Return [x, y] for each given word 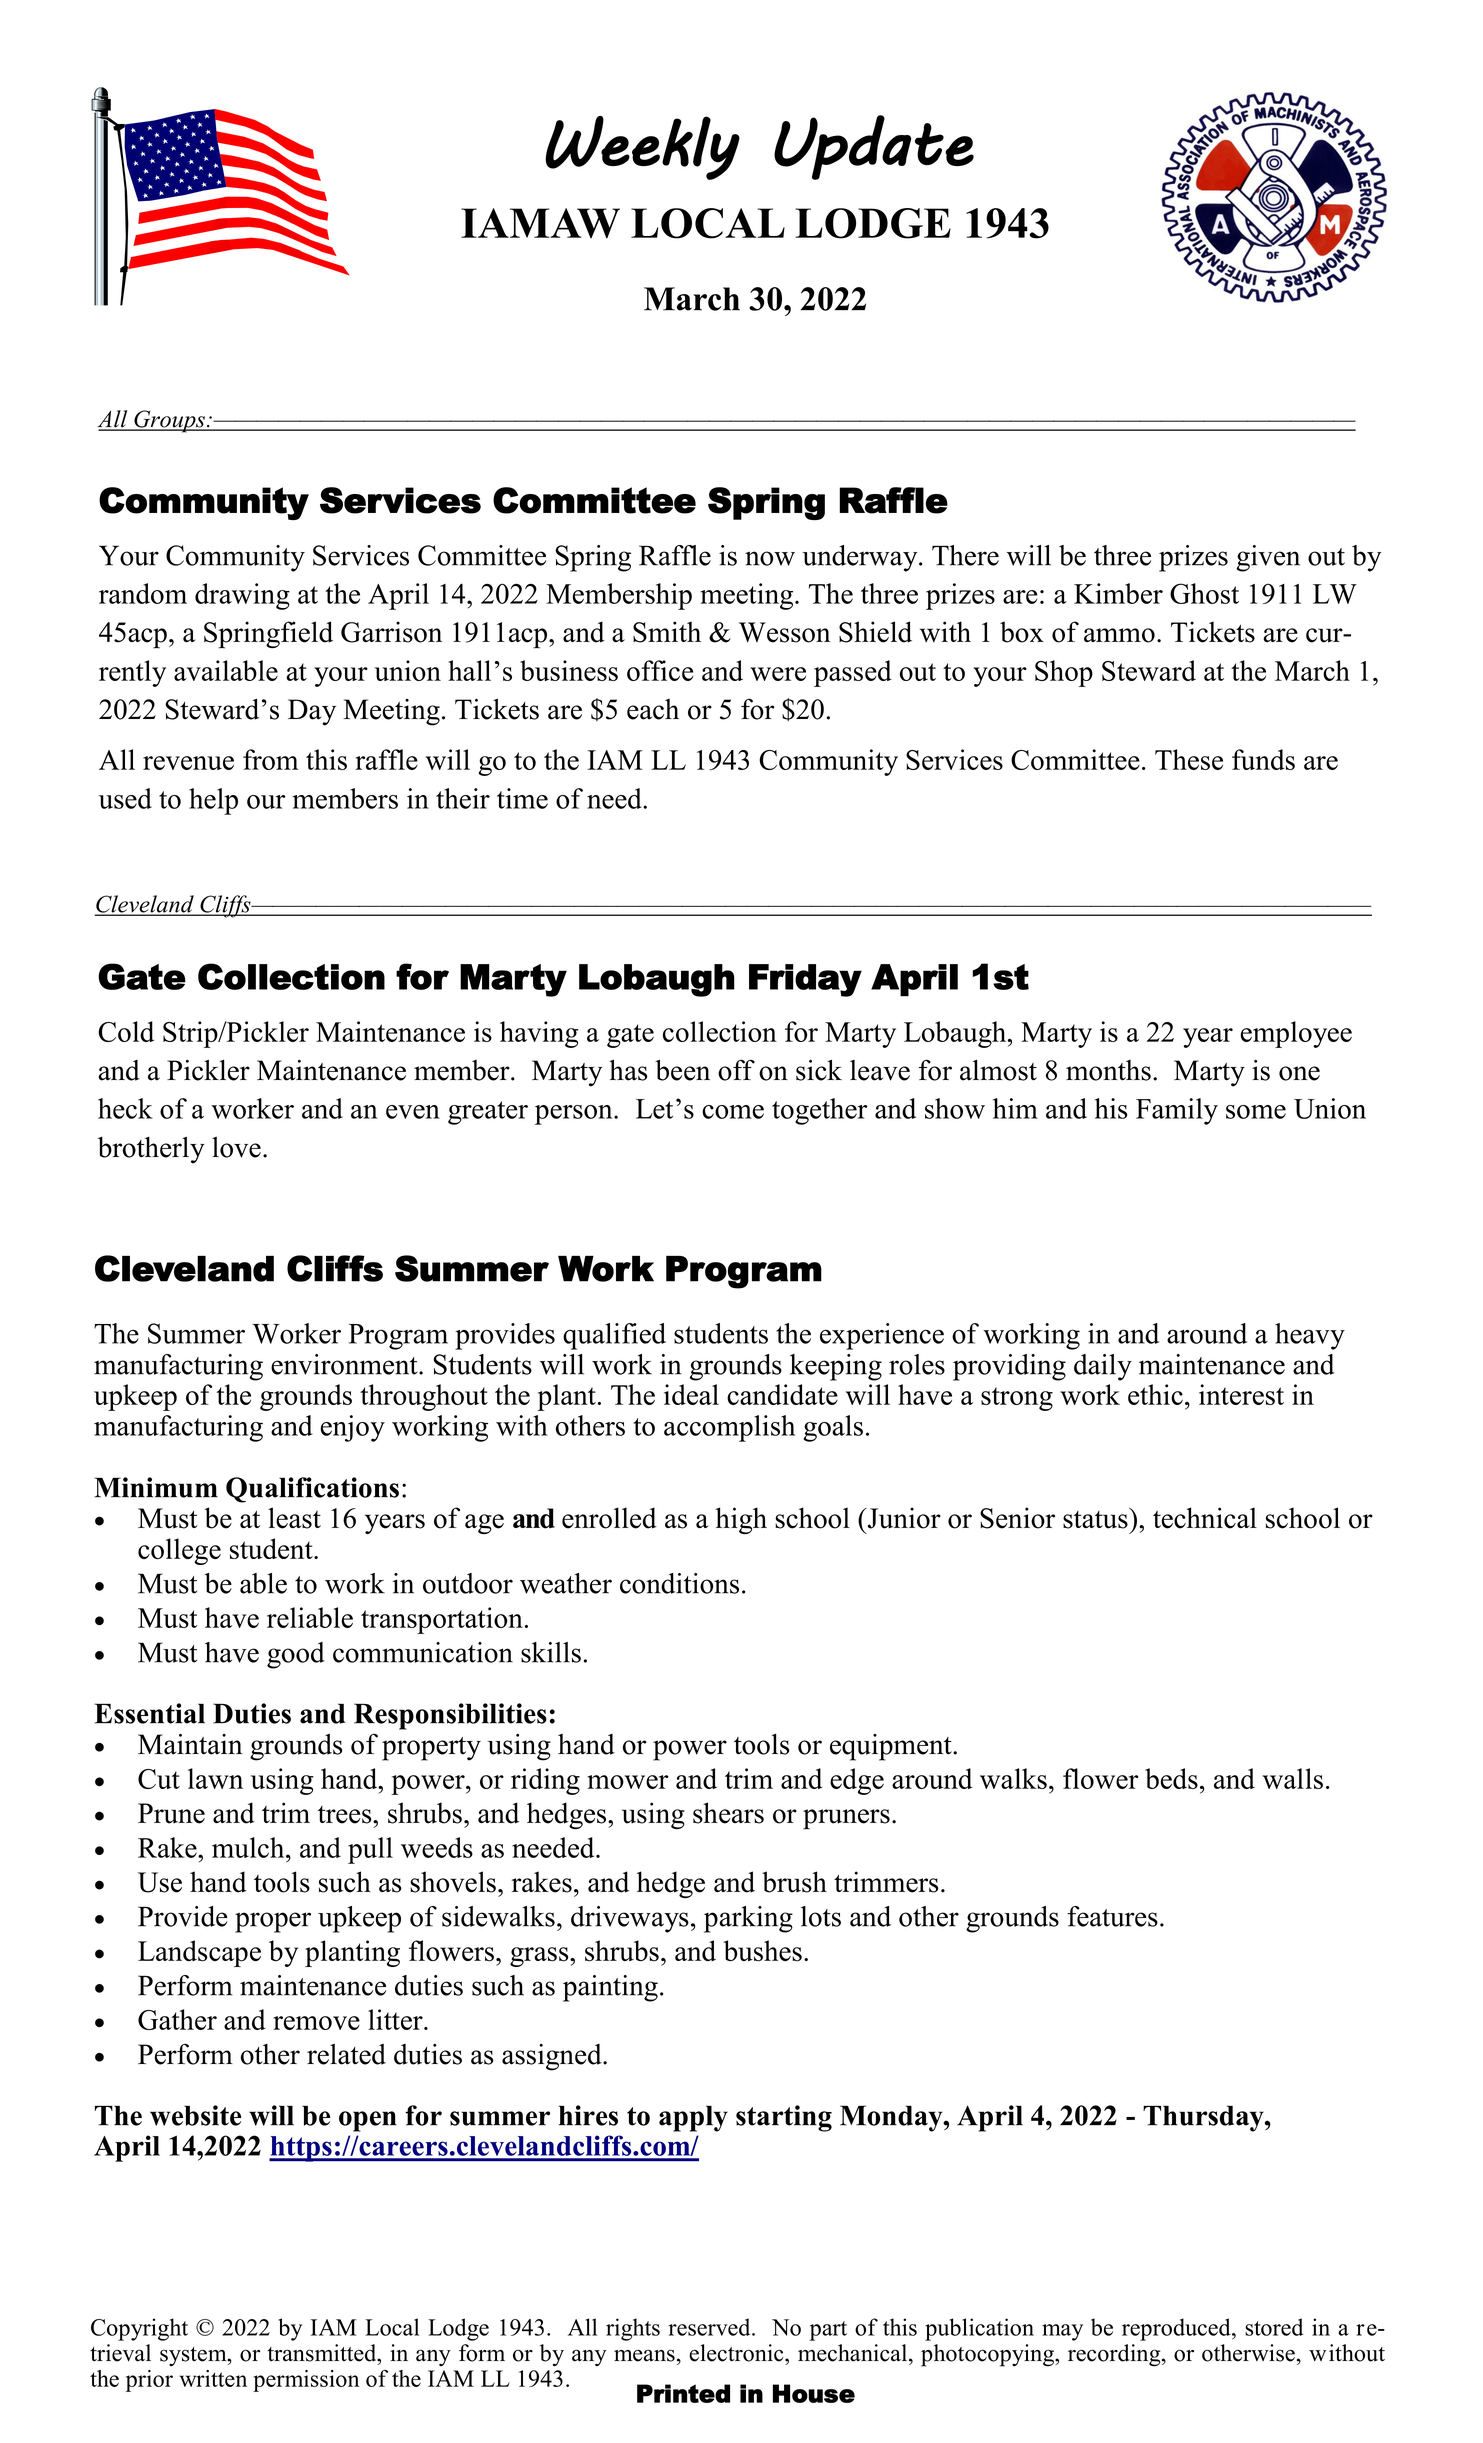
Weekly [642, 148]
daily [1103, 1367]
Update [874, 147]
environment [345, 1364]
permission [306, 2381]
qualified [614, 1336]
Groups [169, 421]
